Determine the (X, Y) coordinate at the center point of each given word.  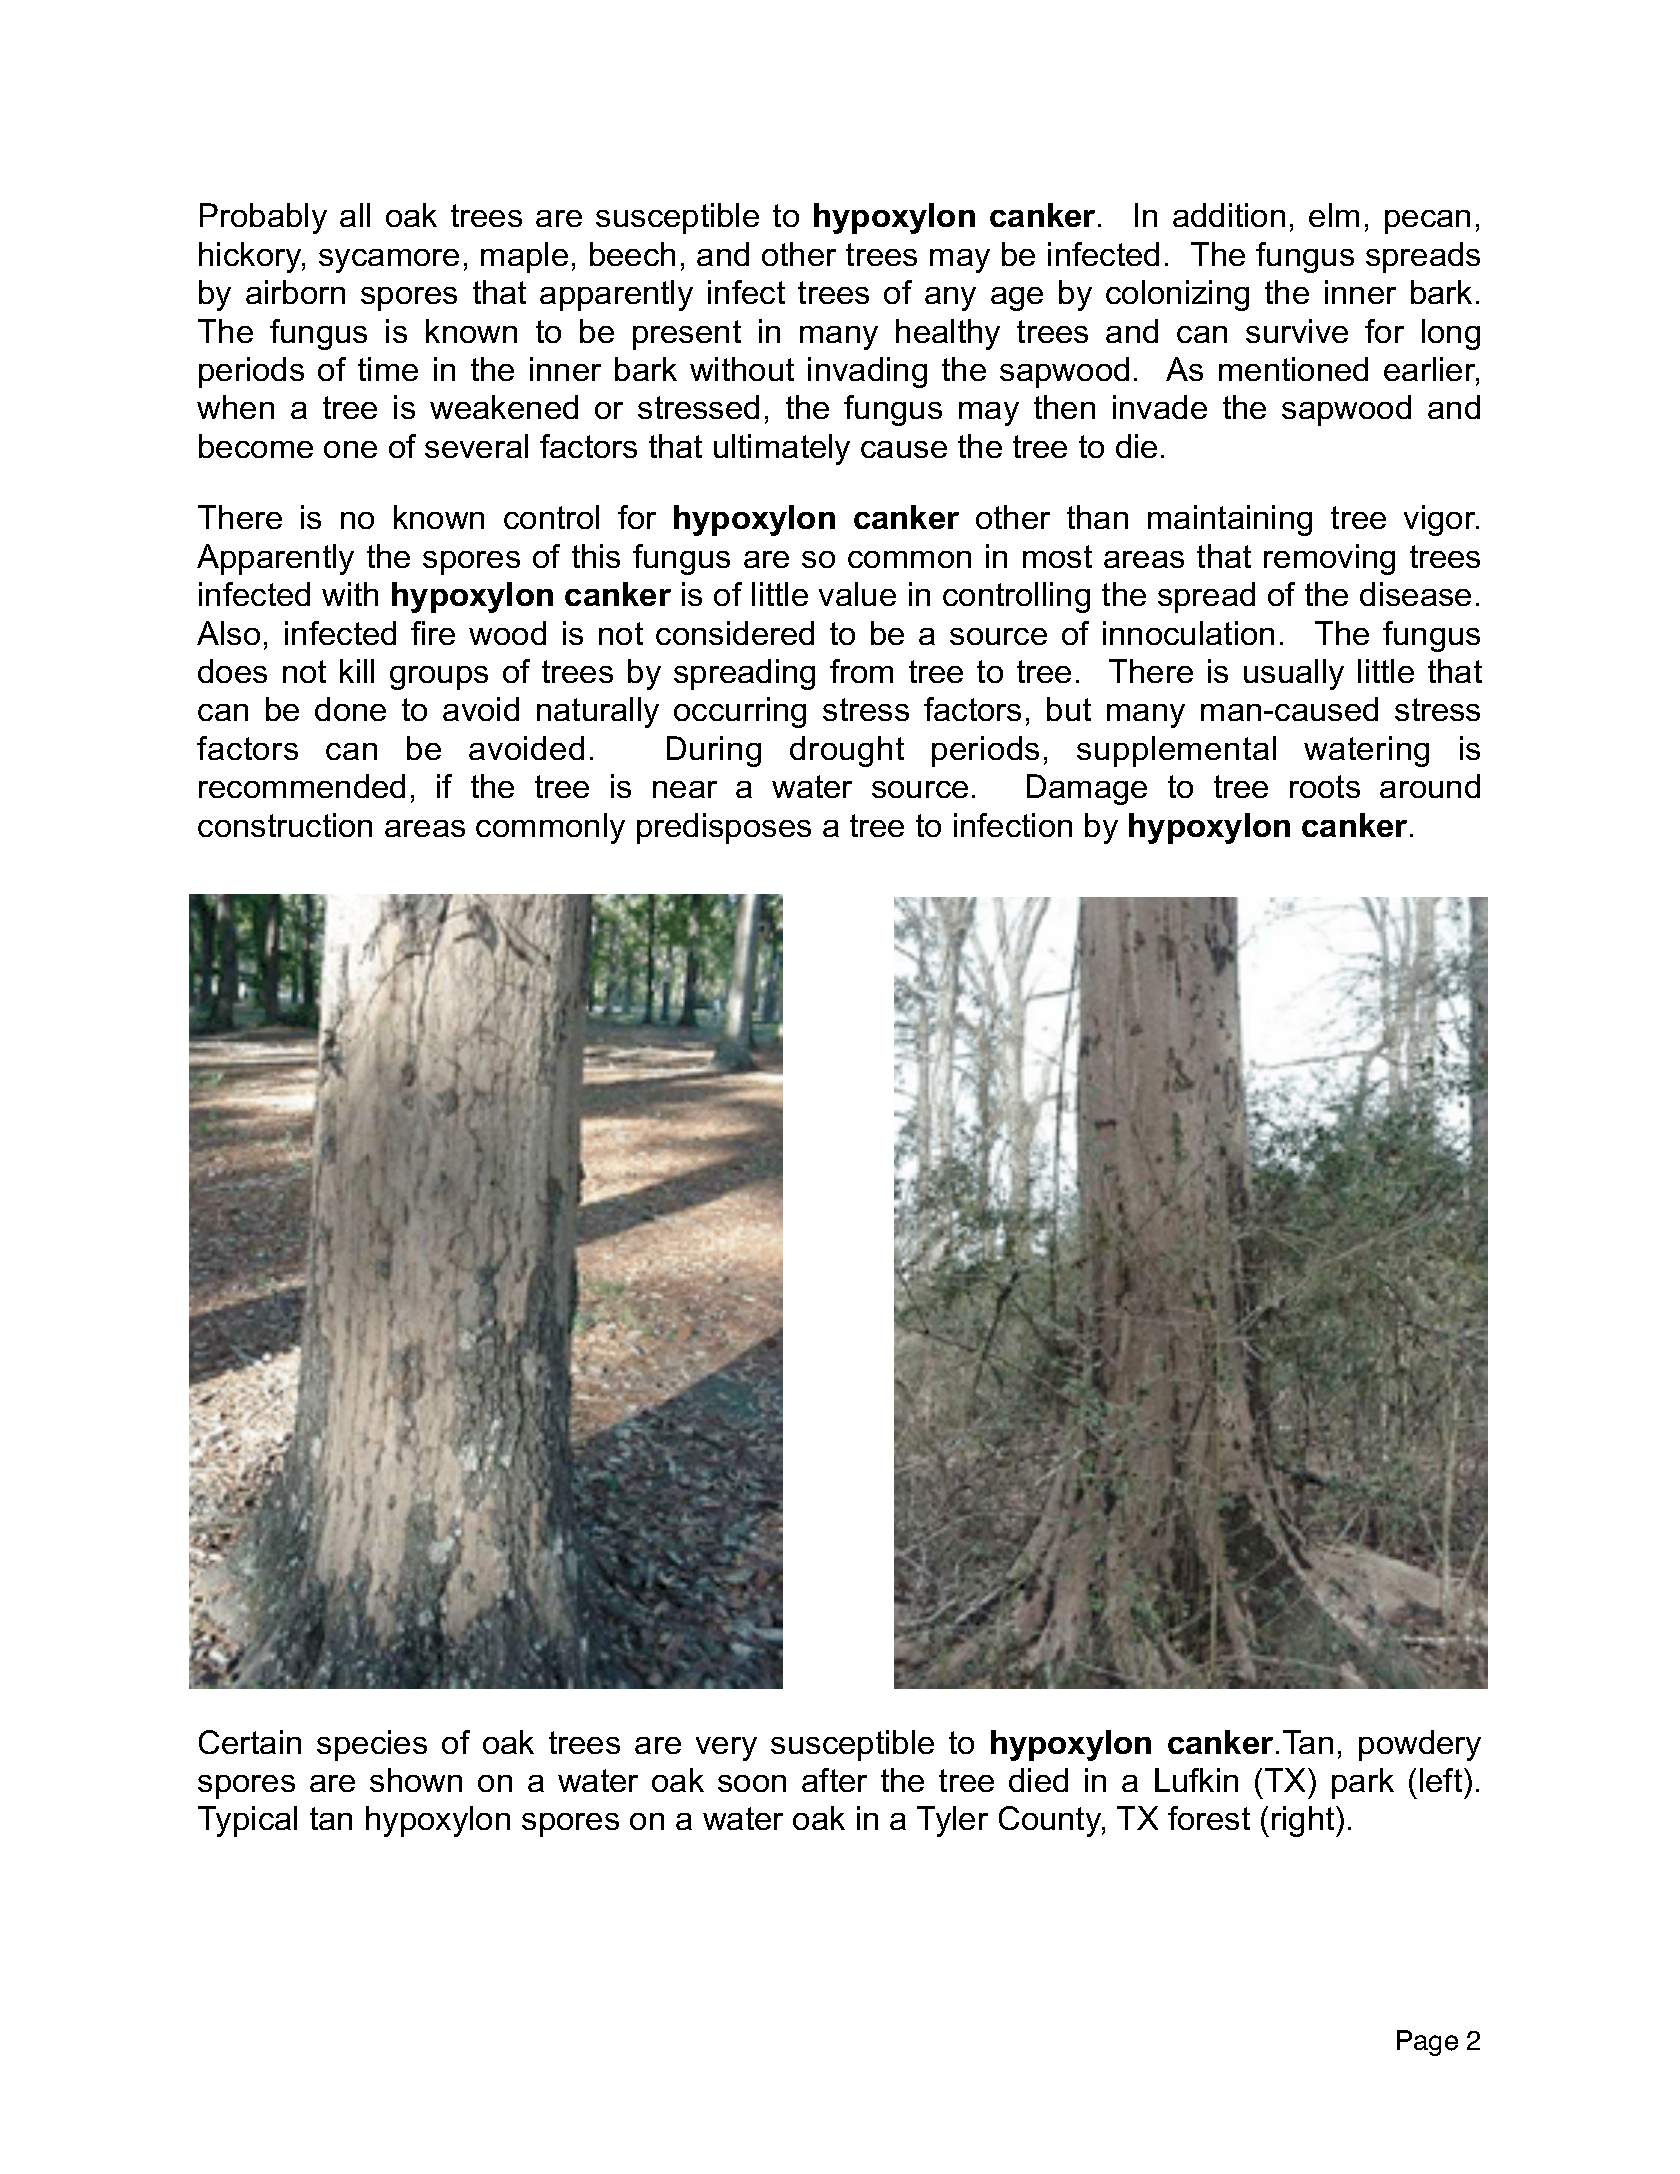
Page (1427, 2043)
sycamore (389, 261)
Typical (247, 1821)
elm (1334, 215)
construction (285, 825)
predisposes (724, 828)
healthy (948, 334)
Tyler (952, 1821)
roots (1325, 786)
